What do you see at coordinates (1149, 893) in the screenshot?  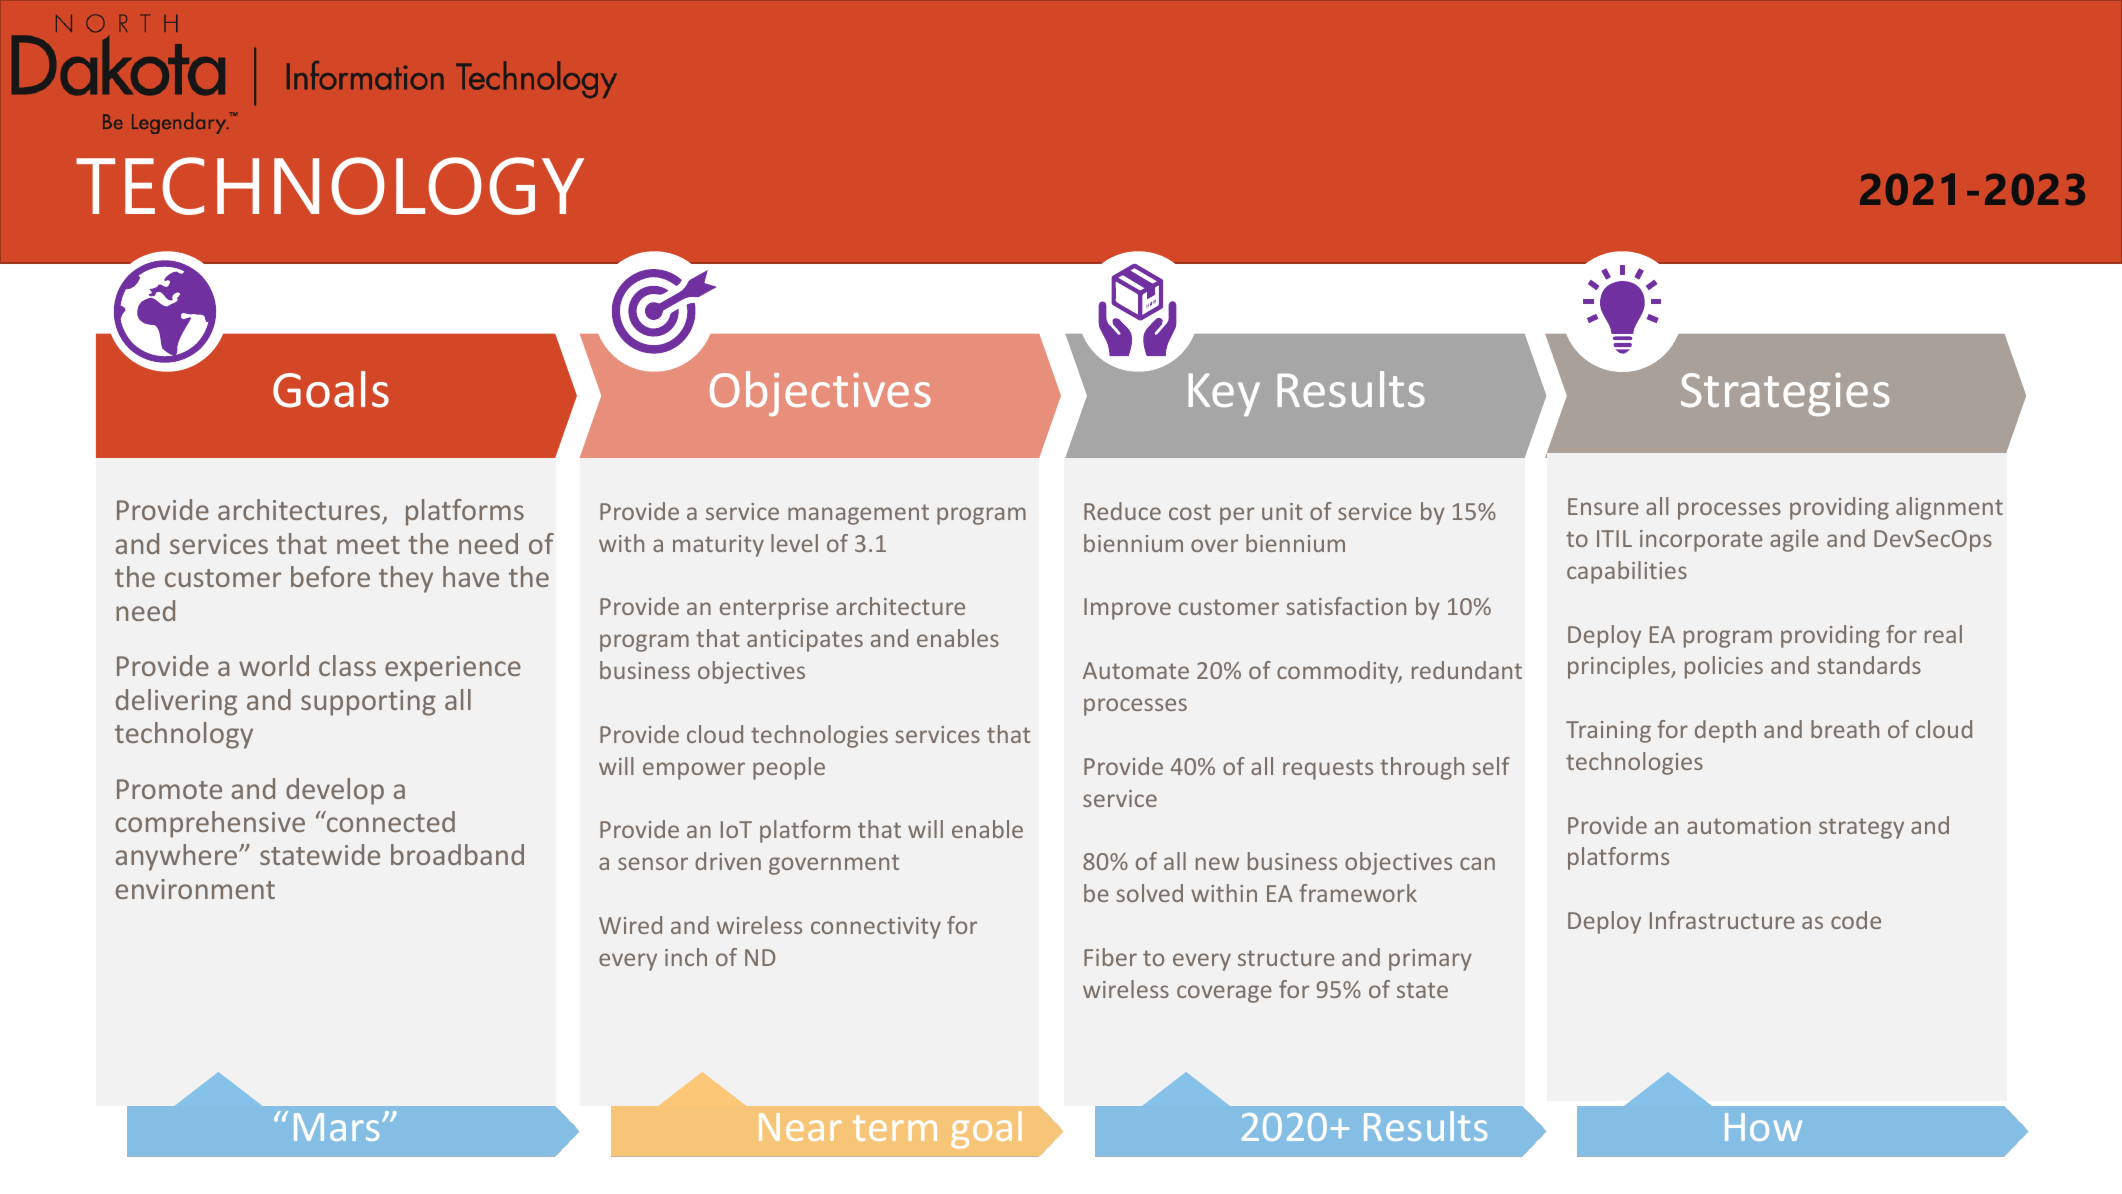 I see `solved` at bounding box center [1149, 893].
